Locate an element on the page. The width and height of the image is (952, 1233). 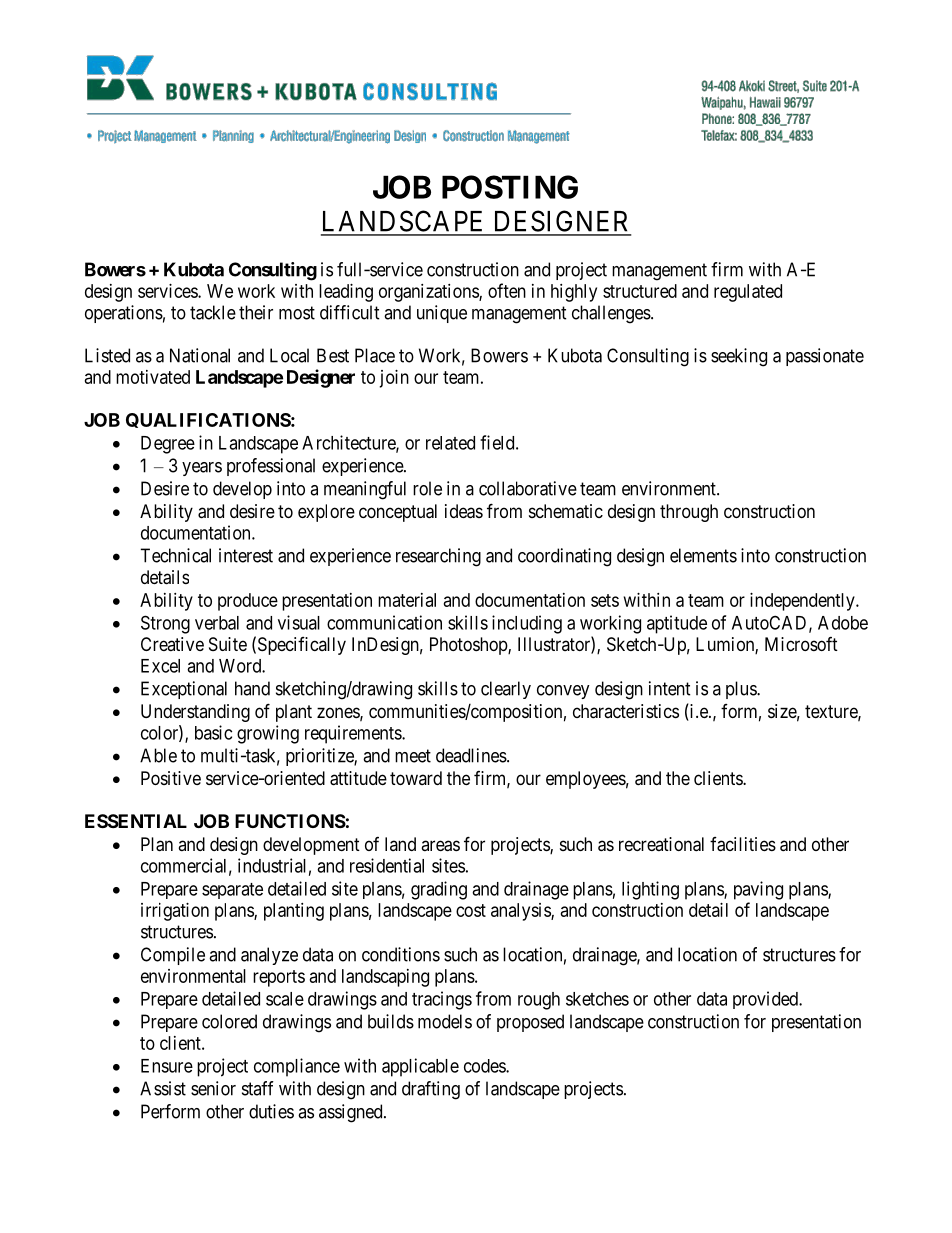
senior is located at coordinates (213, 1088).
